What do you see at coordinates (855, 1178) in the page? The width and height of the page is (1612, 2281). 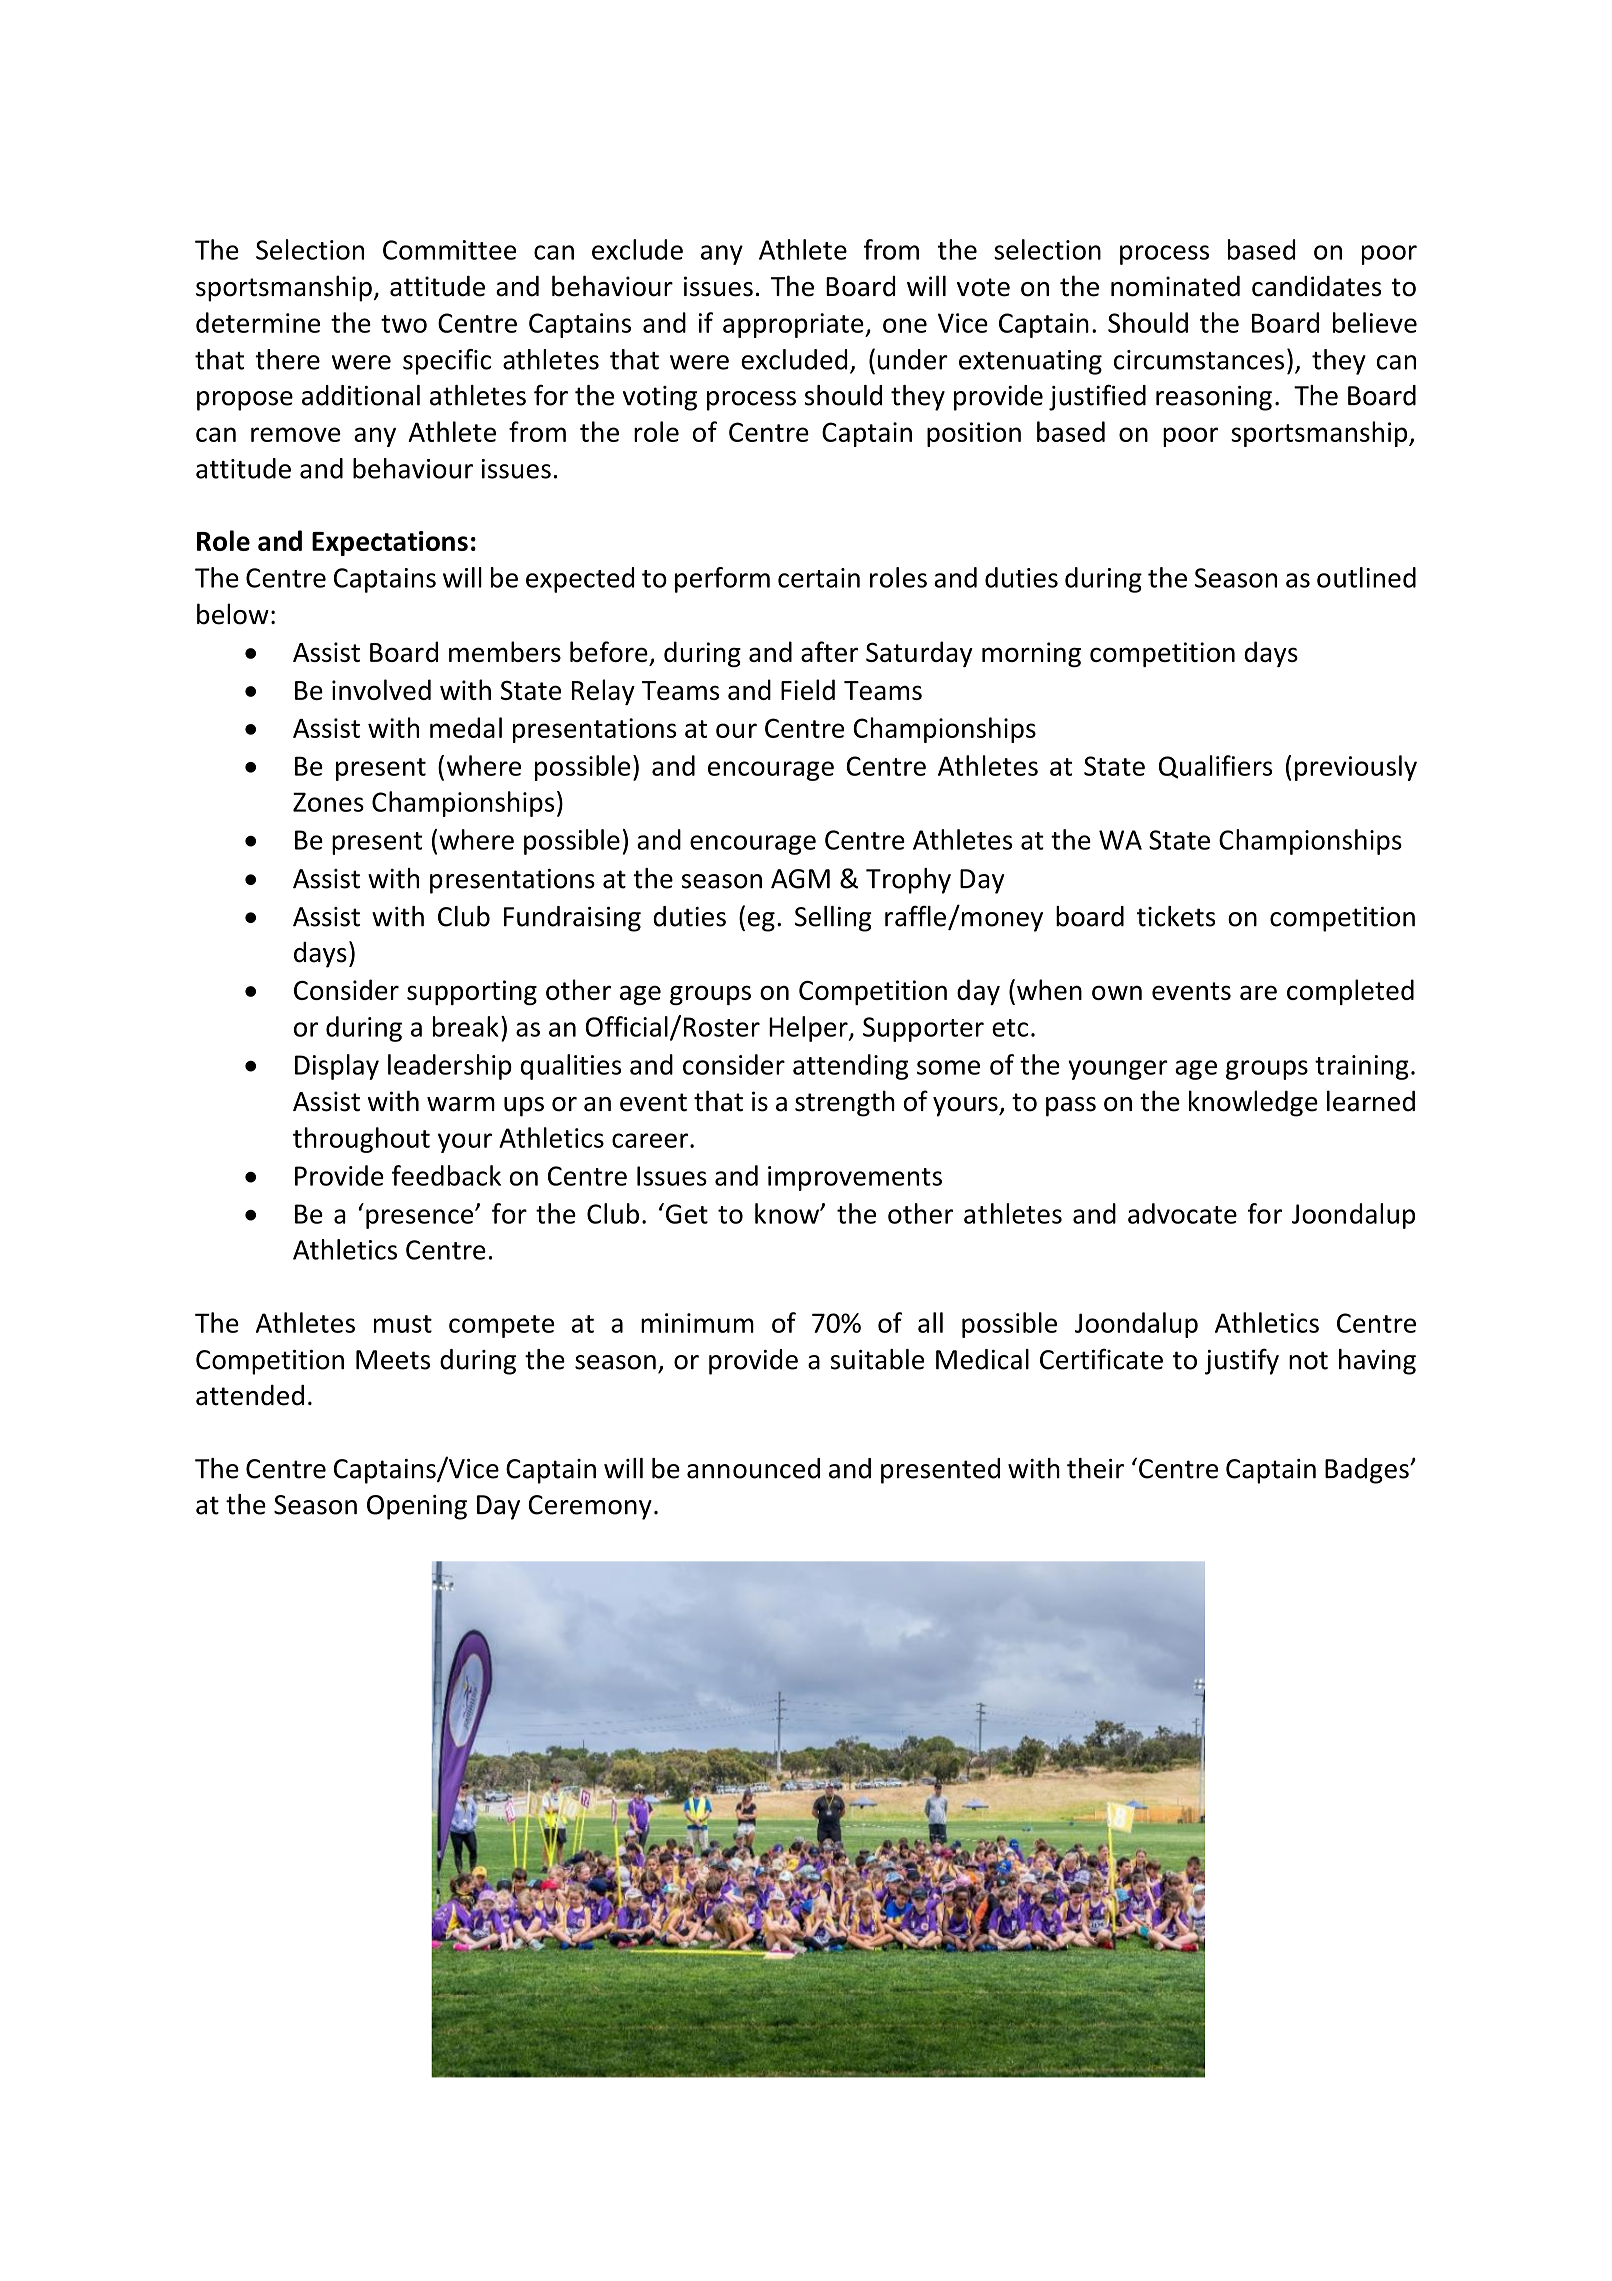 I see `improvements` at bounding box center [855, 1178].
